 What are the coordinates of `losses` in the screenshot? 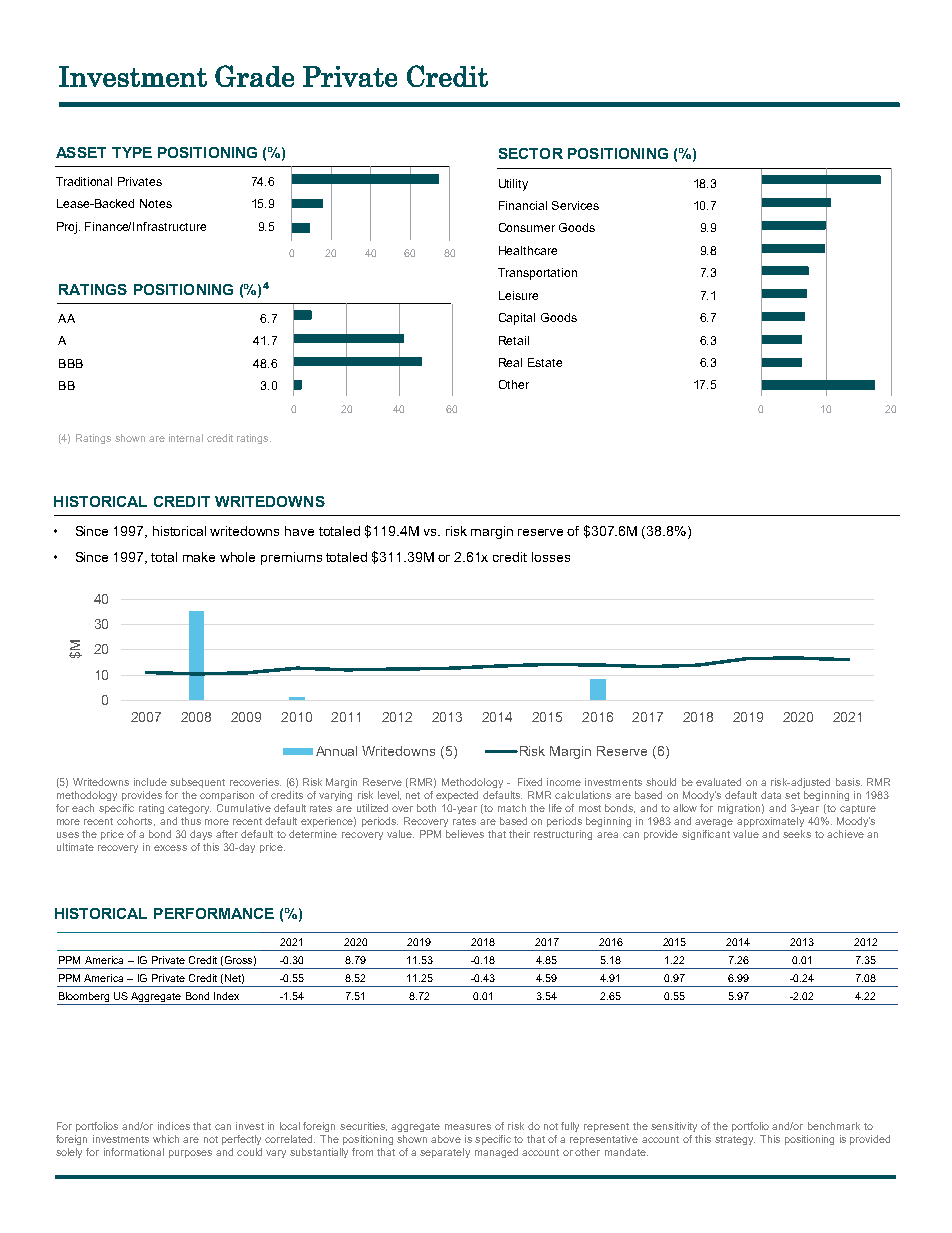 It's located at (551, 557).
